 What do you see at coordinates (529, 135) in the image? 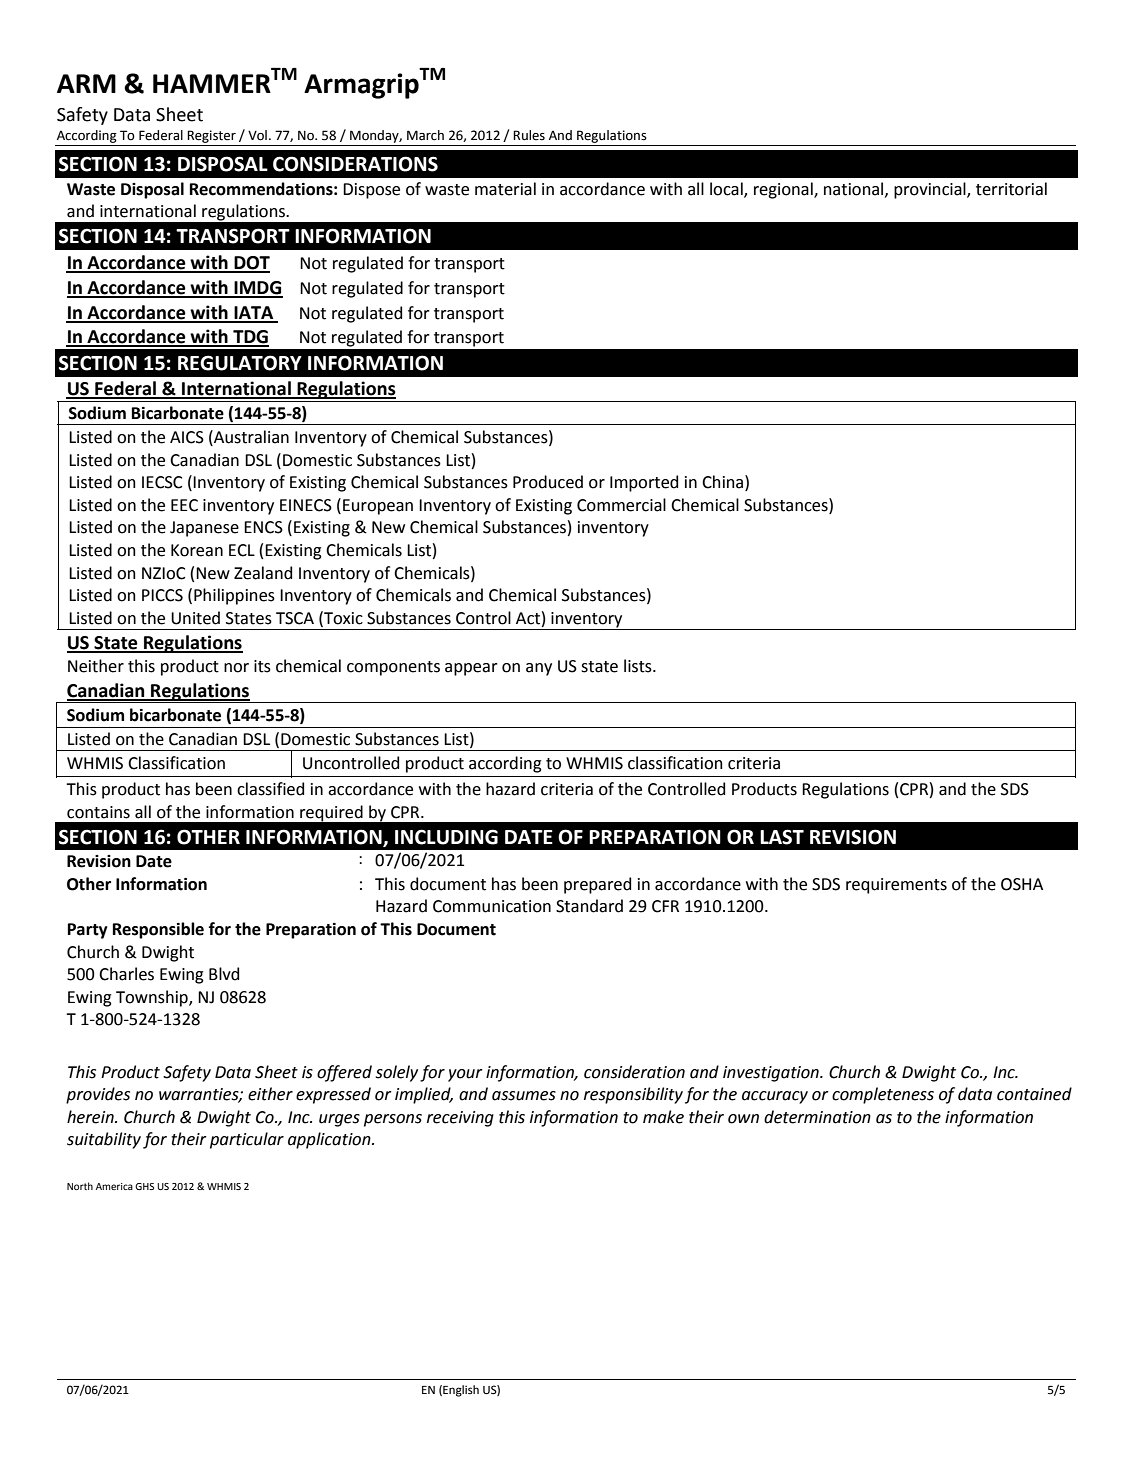
I see `Rules` at bounding box center [529, 135].
